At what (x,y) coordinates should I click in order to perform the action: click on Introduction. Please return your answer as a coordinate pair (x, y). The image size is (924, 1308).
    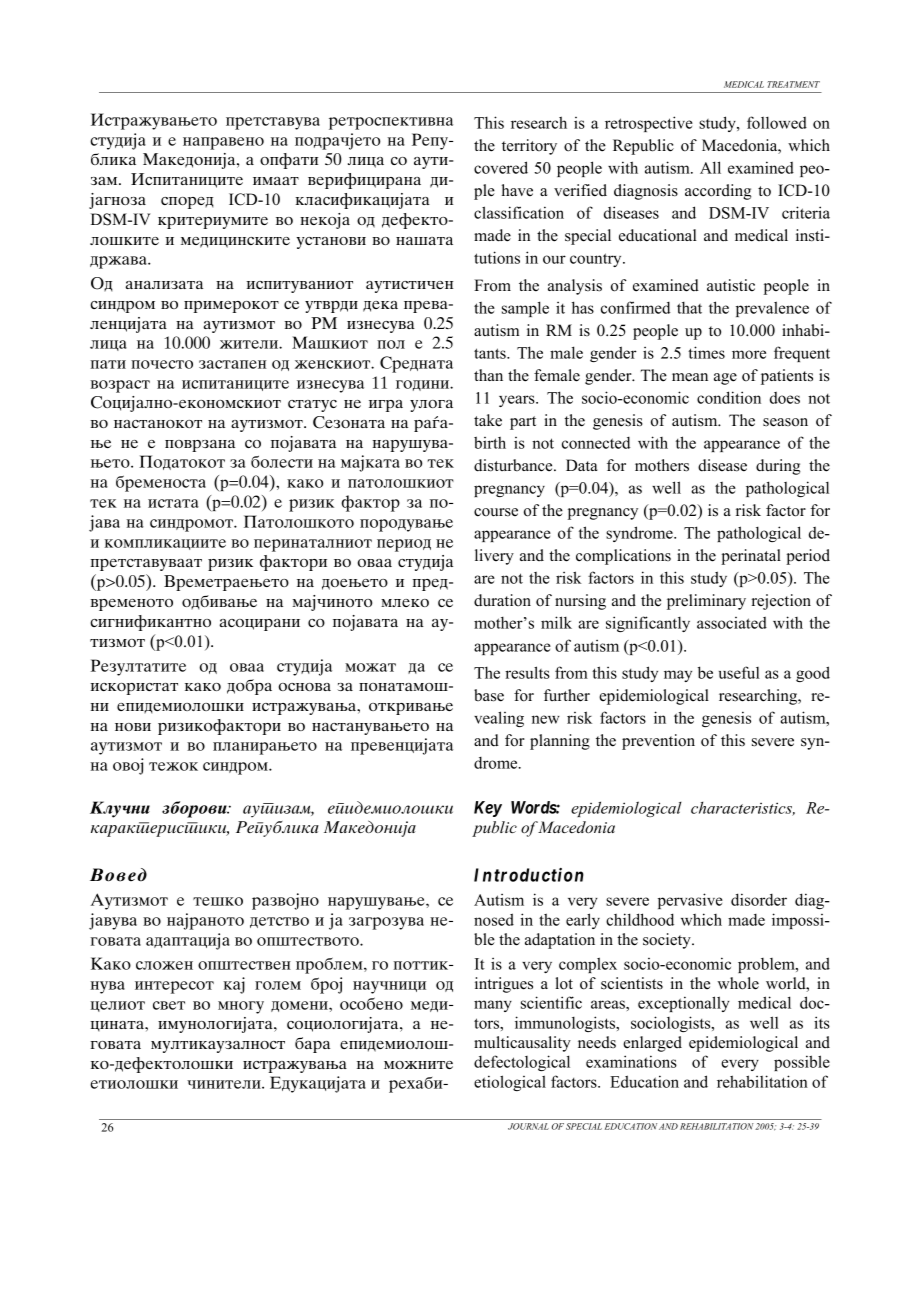
    Looking at the image, I should click on (529, 875).
